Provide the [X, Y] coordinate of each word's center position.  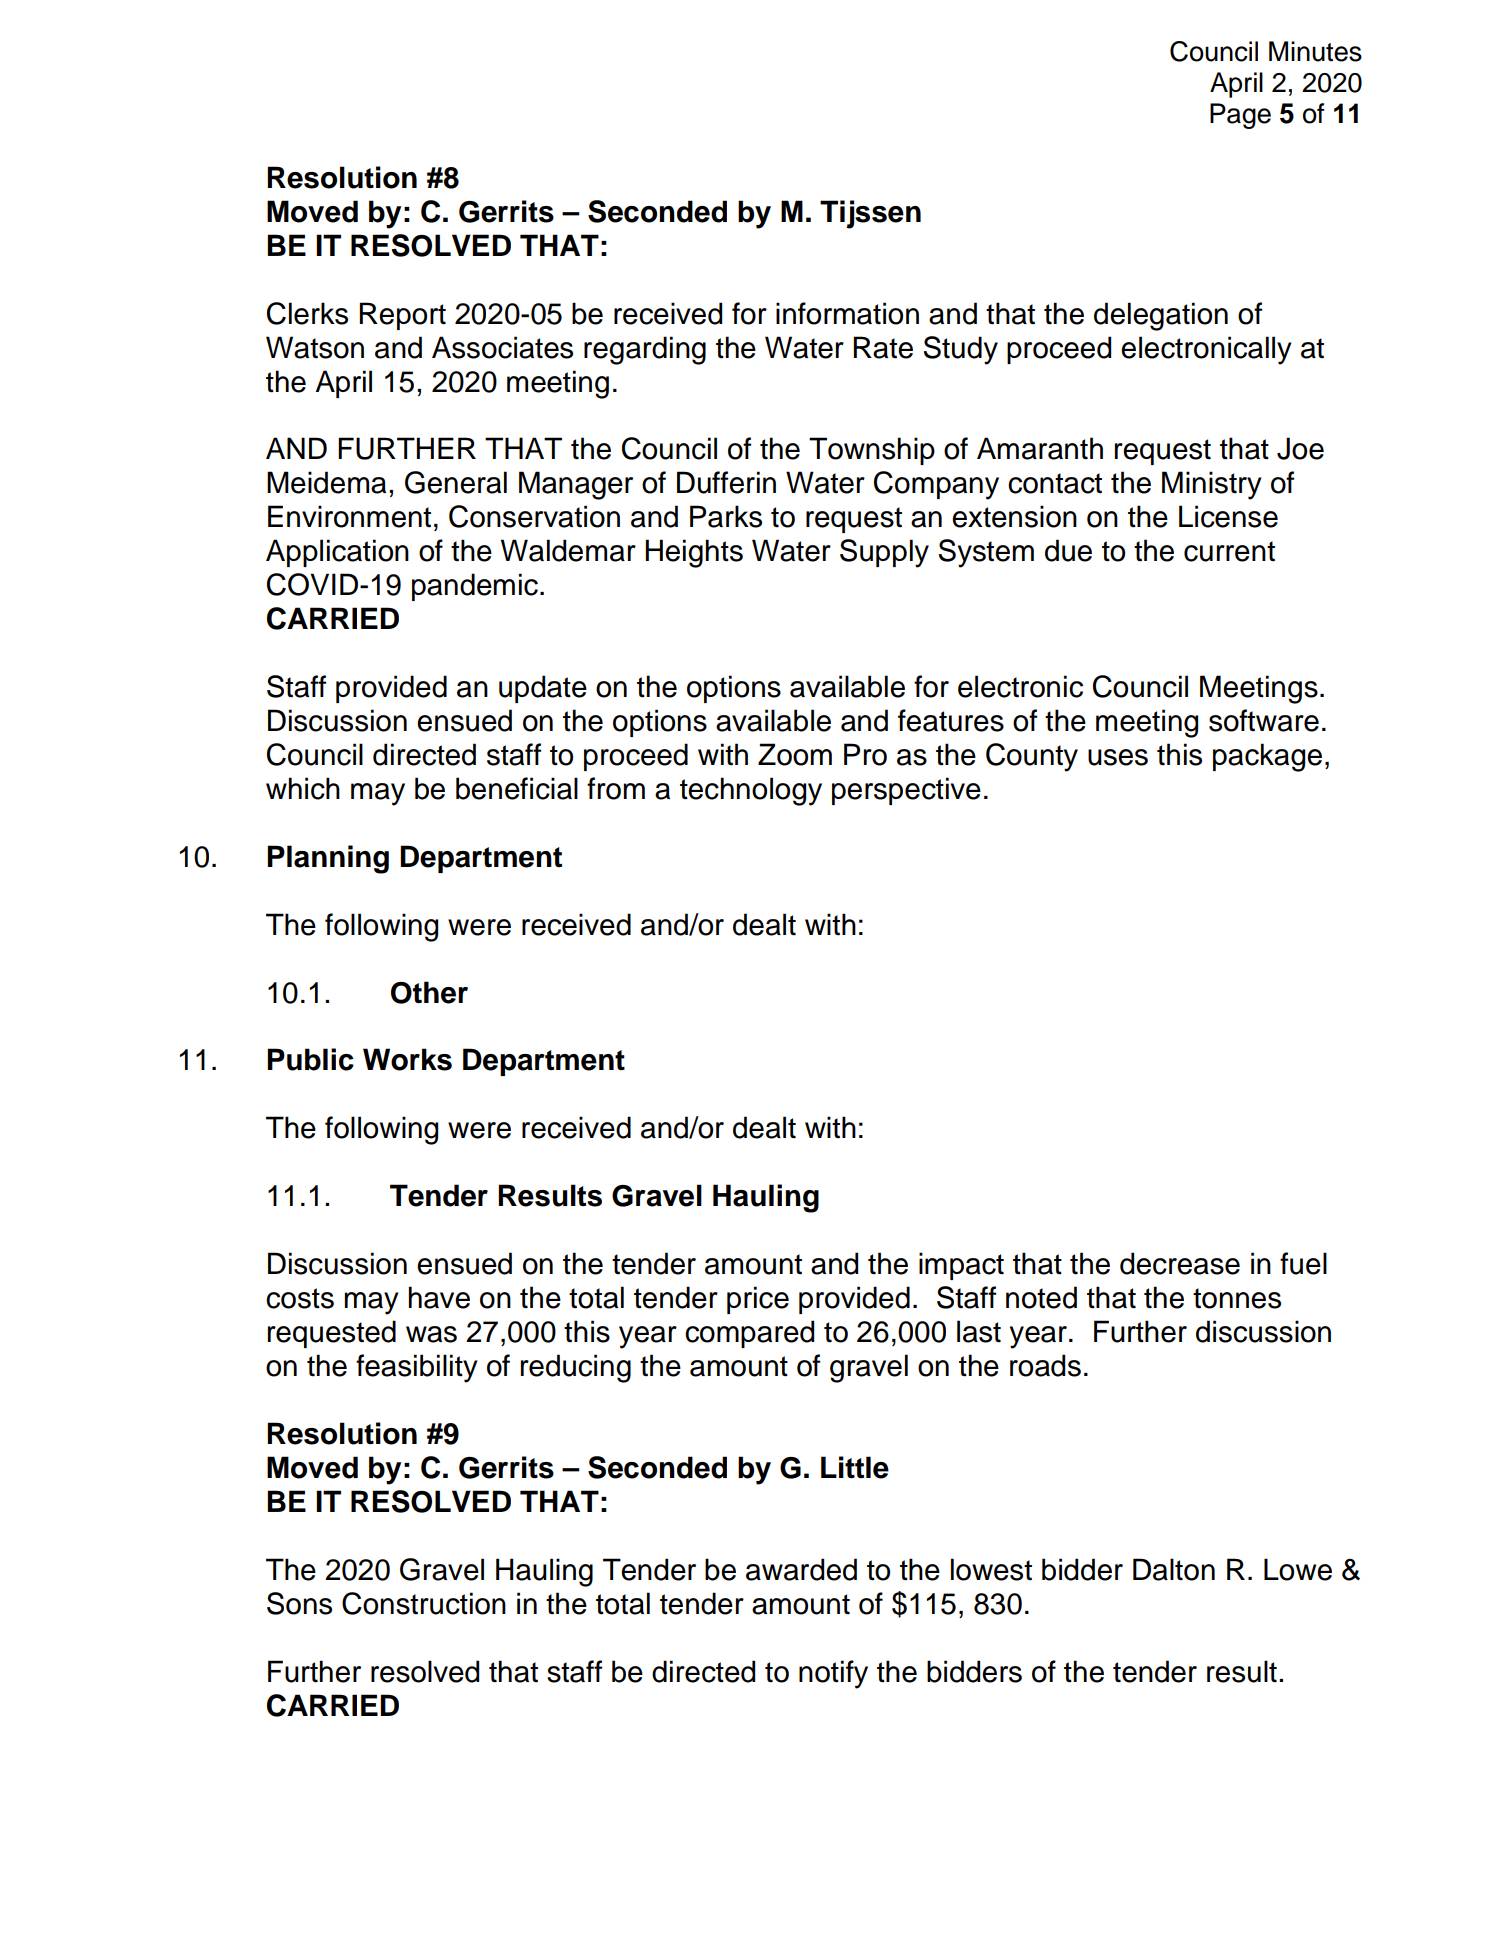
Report [403, 316]
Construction [424, 1603]
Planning [328, 859]
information [847, 313]
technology [751, 791]
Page [1240, 116]
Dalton [1174, 1569]
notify [833, 1674]
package [1267, 757]
